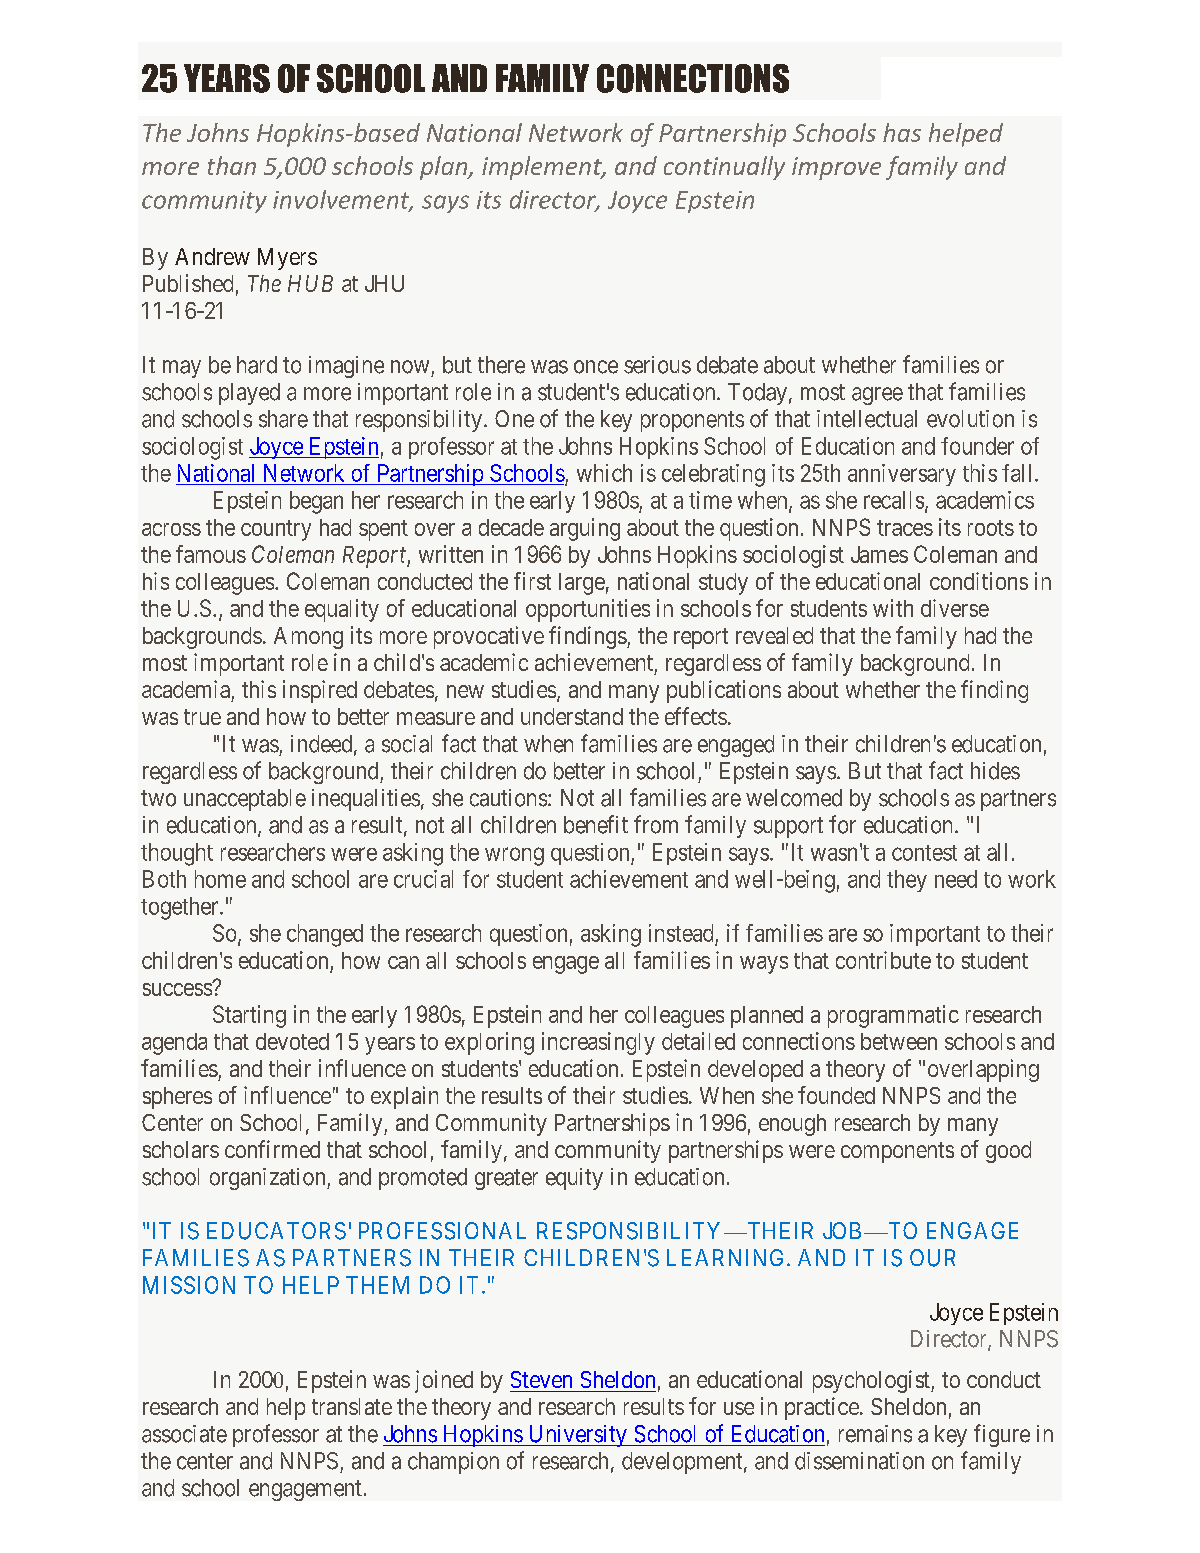  I want to click on than, so click(232, 165).
